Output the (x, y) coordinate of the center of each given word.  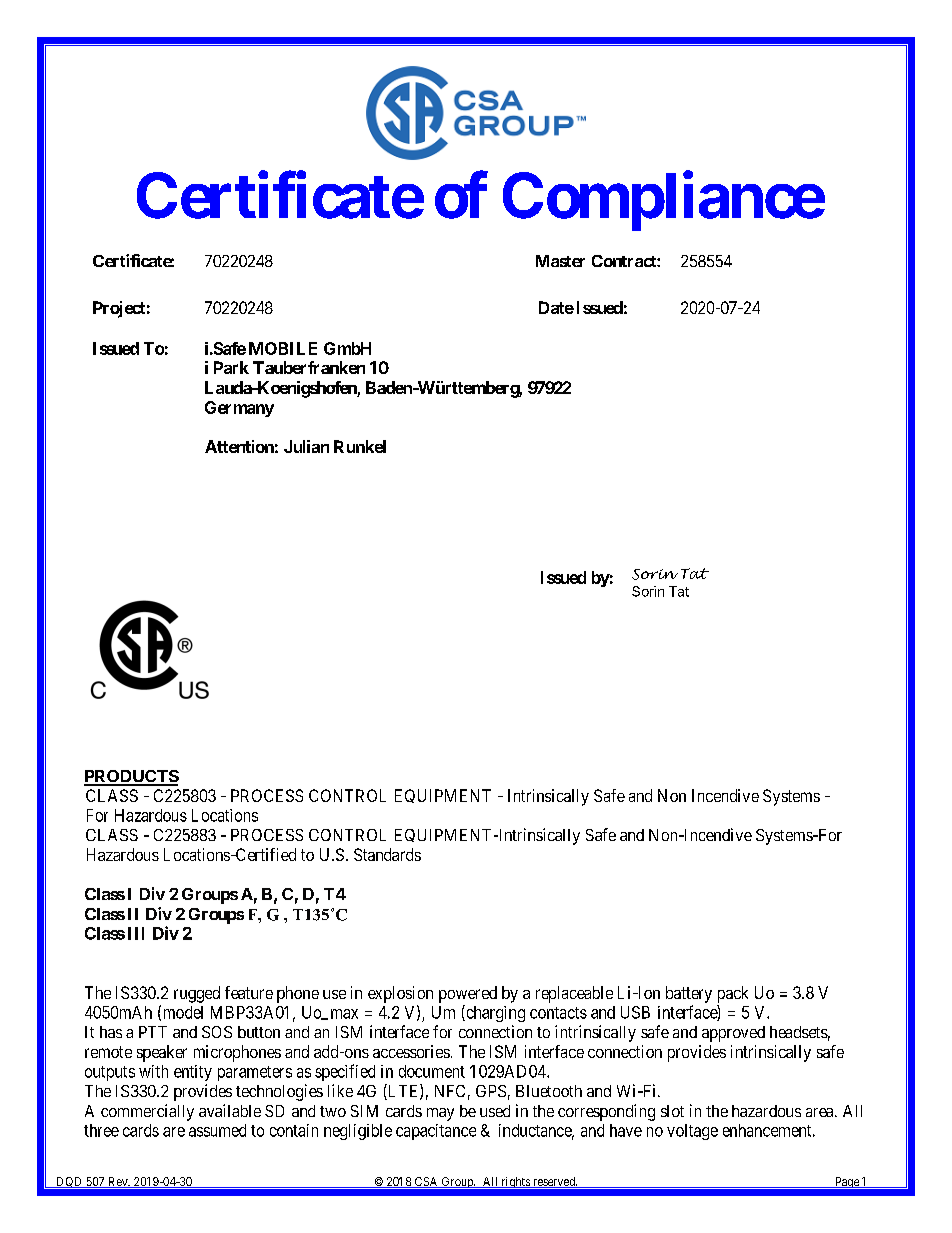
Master (560, 261)
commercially (147, 1112)
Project (119, 309)
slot (672, 1111)
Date (556, 307)
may (440, 1114)
